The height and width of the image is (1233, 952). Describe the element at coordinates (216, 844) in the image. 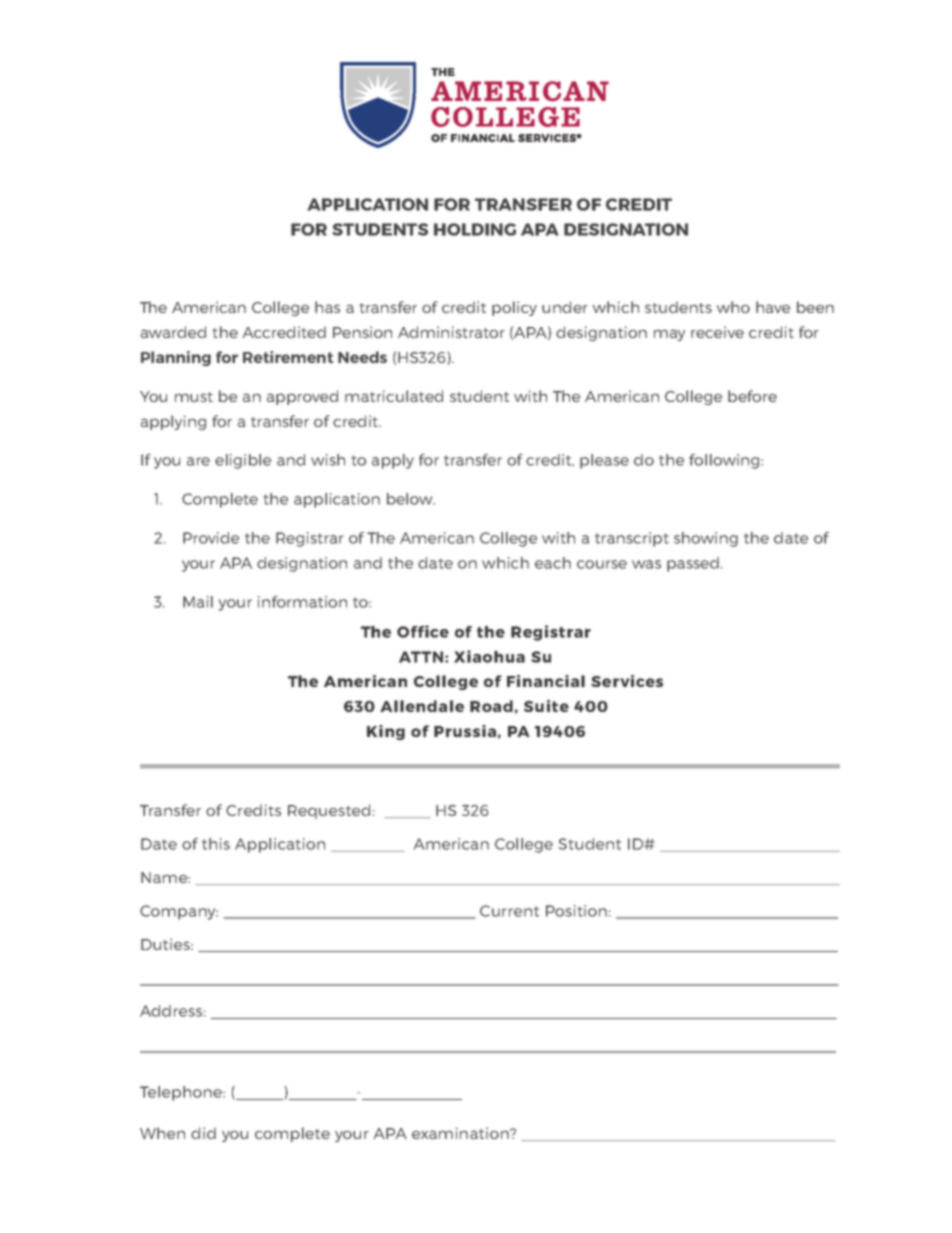

I see `this` at that location.
